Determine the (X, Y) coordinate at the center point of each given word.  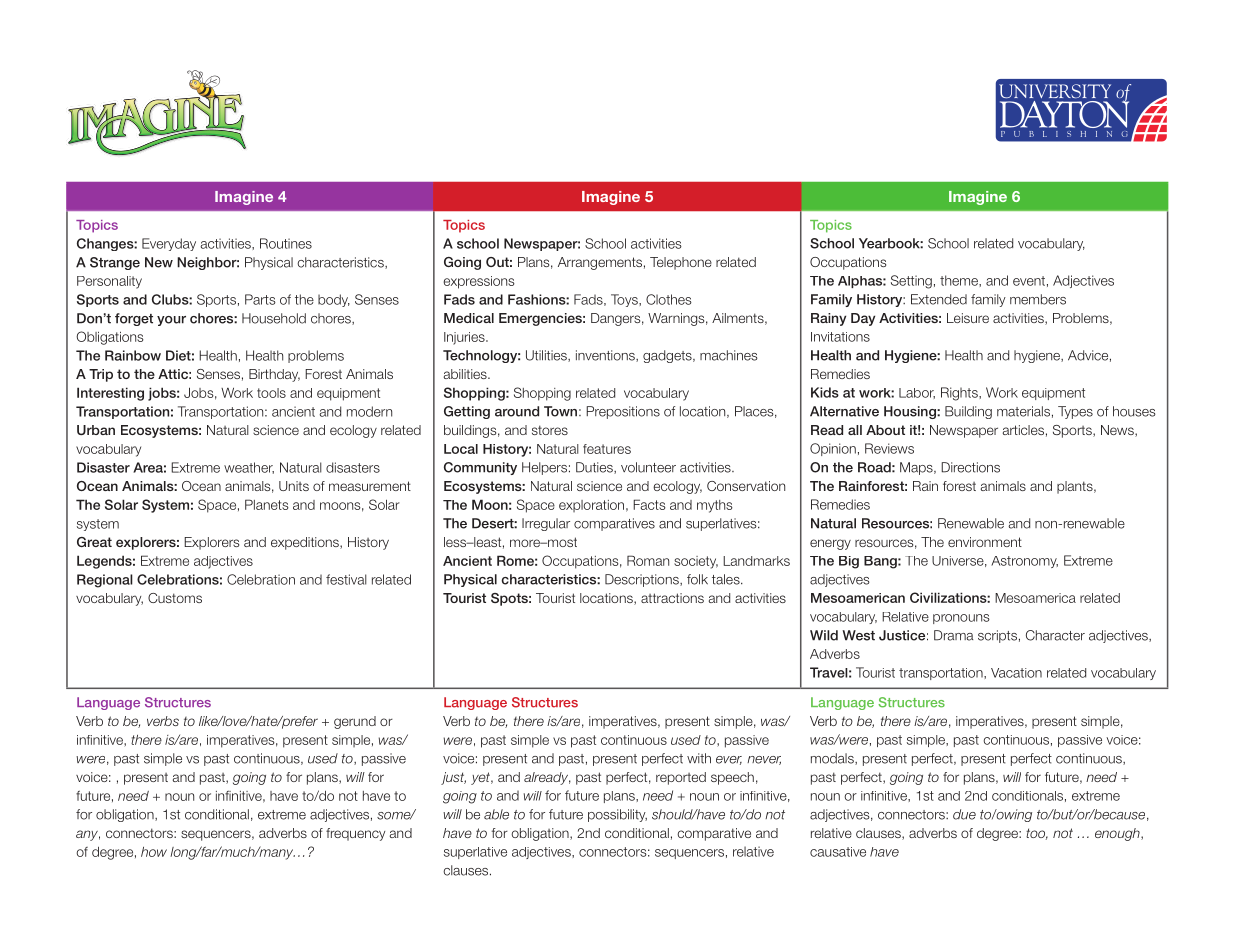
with (699, 758)
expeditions (306, 543)
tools (271, 393)
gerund (355, 722)
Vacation (1016, 673)
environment (985, 542)
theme (960, 280)
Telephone (681, 263)
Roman (648, 560)
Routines (286, 243)
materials (1023, 411)
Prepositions (623, 412)
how (154, 852)
